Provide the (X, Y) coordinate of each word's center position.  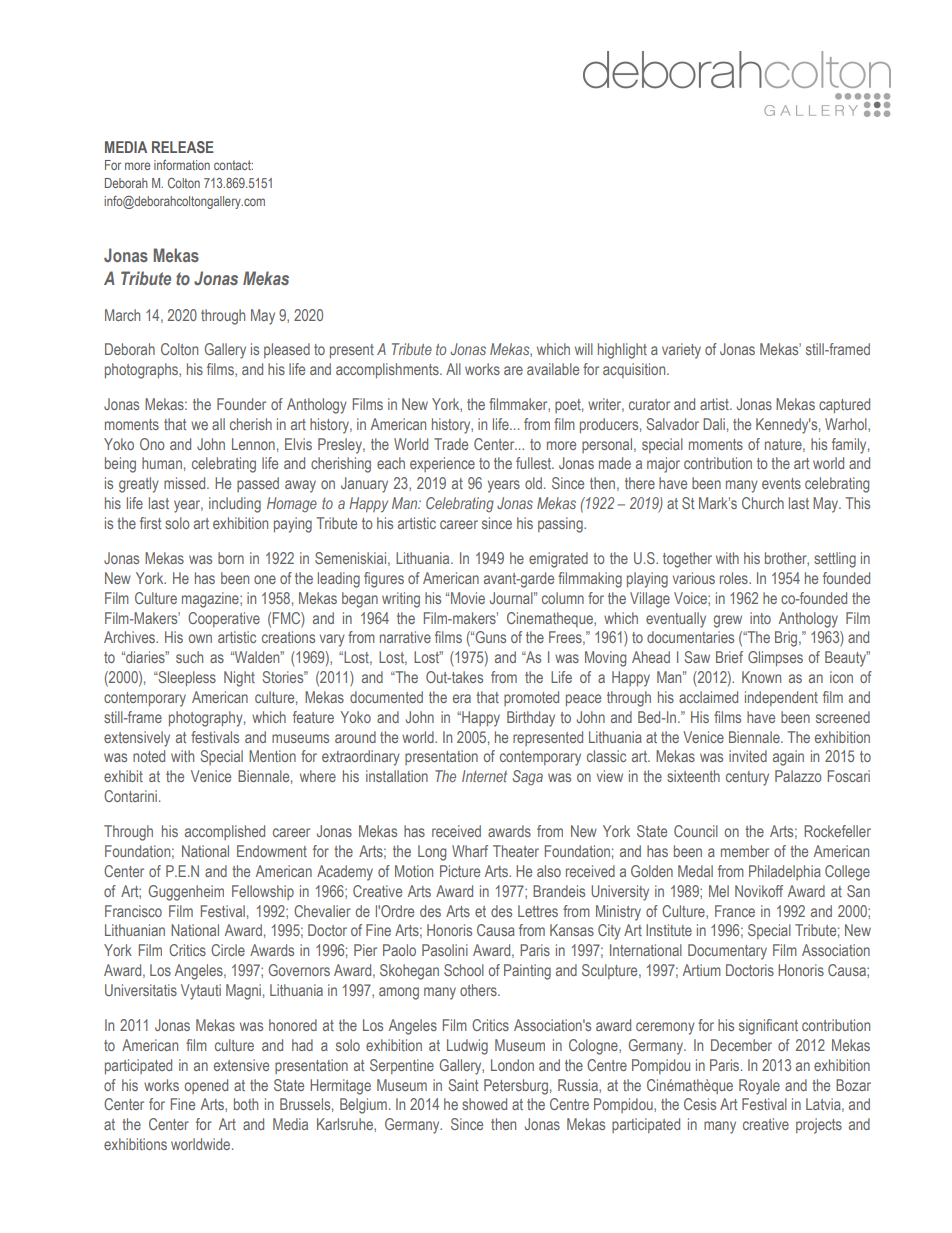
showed (484, 1104)
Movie (468, 598)
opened (206, 1086)
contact (233, 165)
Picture (460, 871)
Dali (714, 424)
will (584, 349)
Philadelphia (785, 872)
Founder (241, 404)
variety (681, 351)
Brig (787, 639)
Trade (451, 444)
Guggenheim (186, 893)
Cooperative (224, 619)
